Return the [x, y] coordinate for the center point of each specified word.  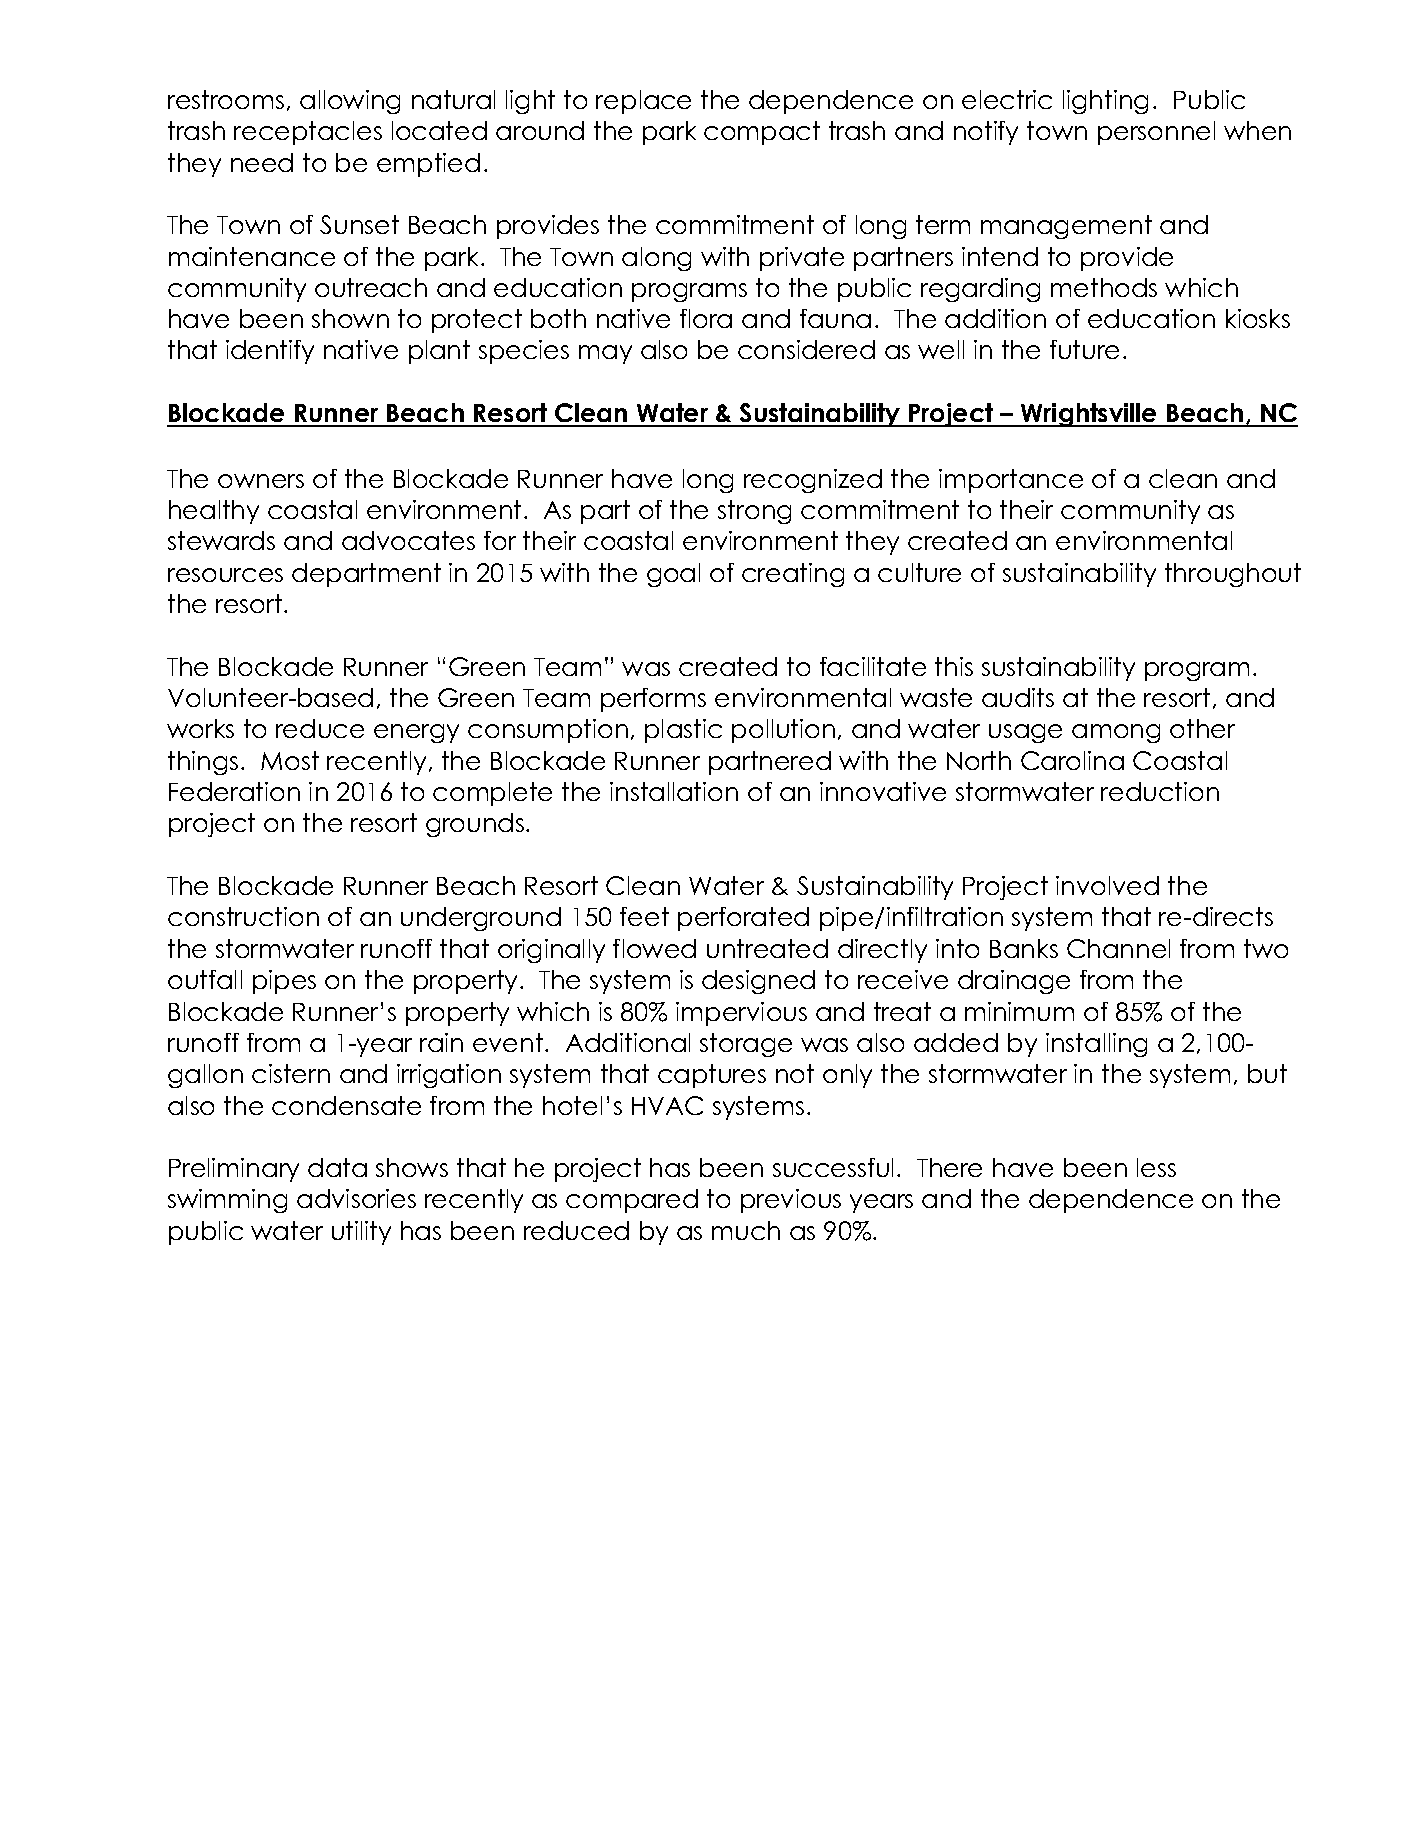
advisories [356, 1198]
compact [762, 133]
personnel [1156, 133]
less [1156, 1167]
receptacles [308, 133]
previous [791, 1201]
